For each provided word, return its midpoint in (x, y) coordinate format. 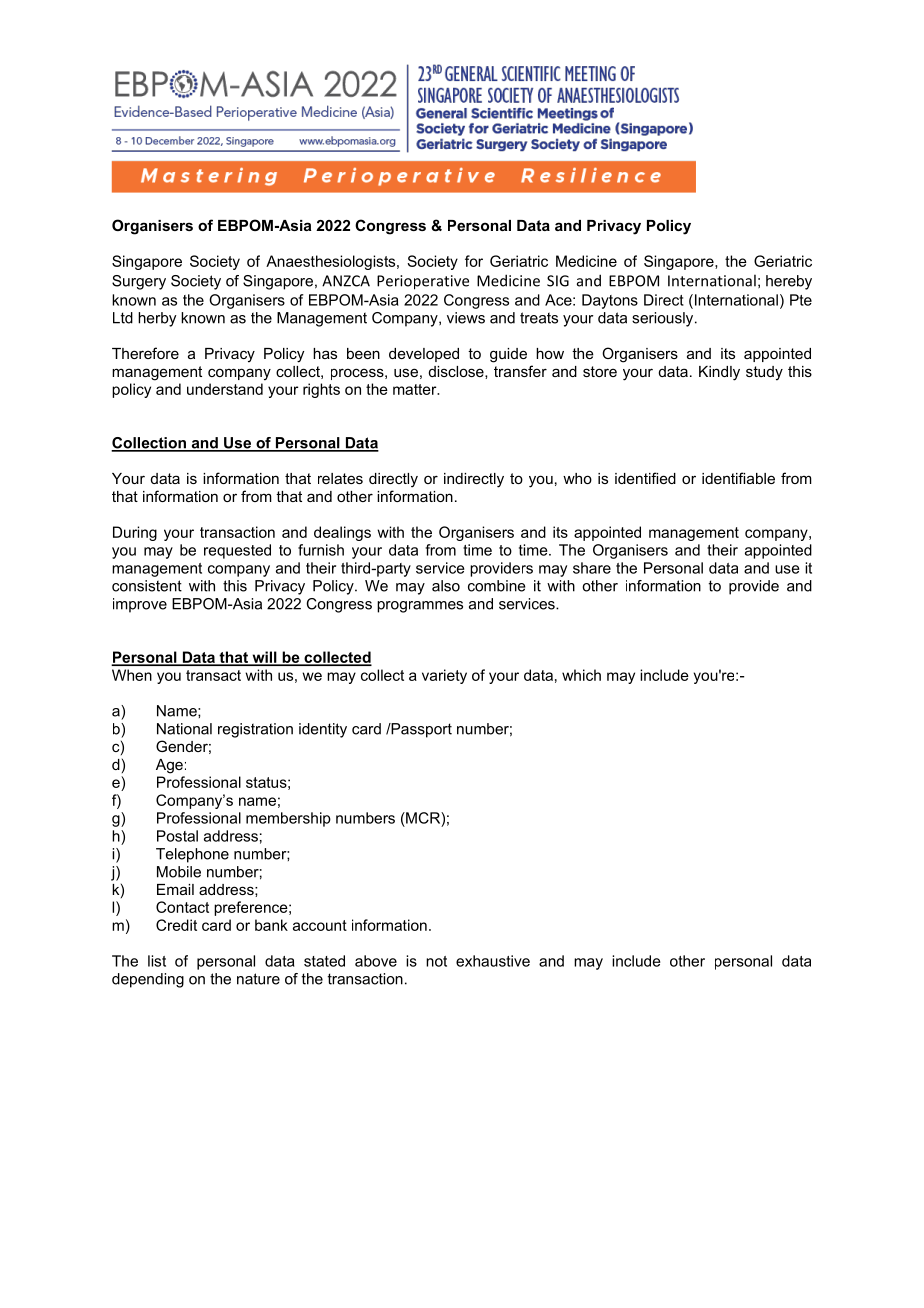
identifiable (738, 478)
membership (288, 819)
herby (157, 319)
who (577, 478)
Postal (177, 836)
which (581, 675)
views (466, 318)
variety (444, 676)
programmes (420, 607)
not (436, 961)
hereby (789, 282)
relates (340, 478)
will (264, 658)
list (157, 961)
